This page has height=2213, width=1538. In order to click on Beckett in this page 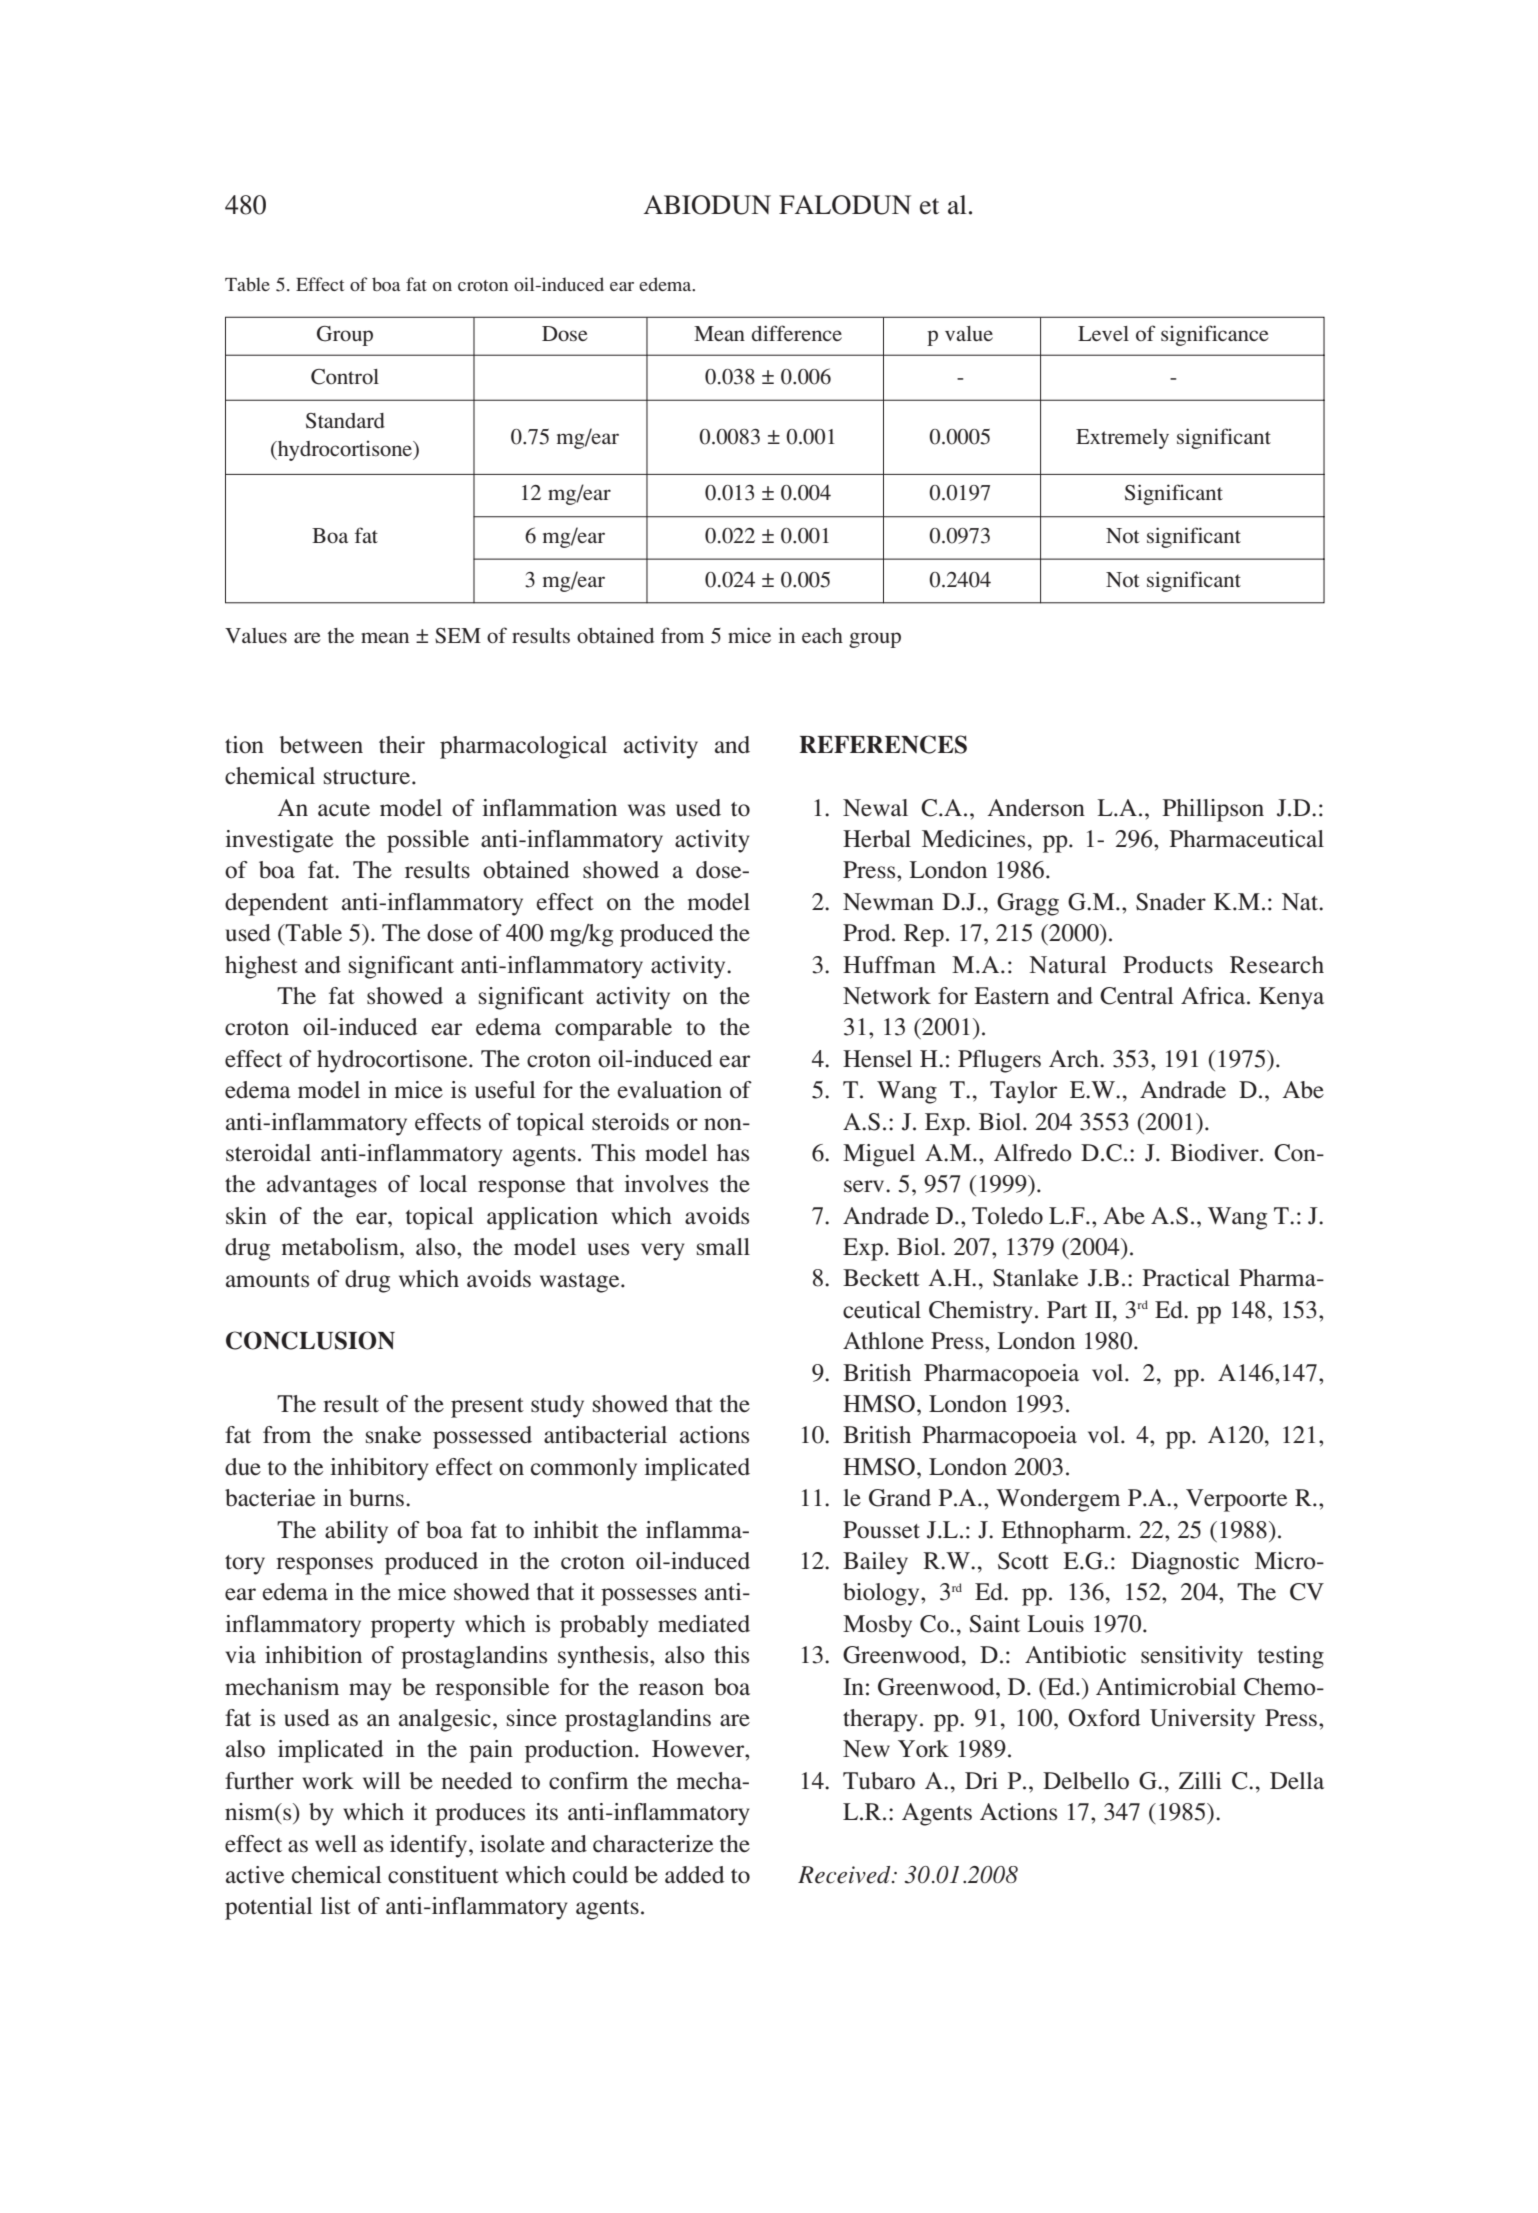, I will do `click(881, 1278)`.
